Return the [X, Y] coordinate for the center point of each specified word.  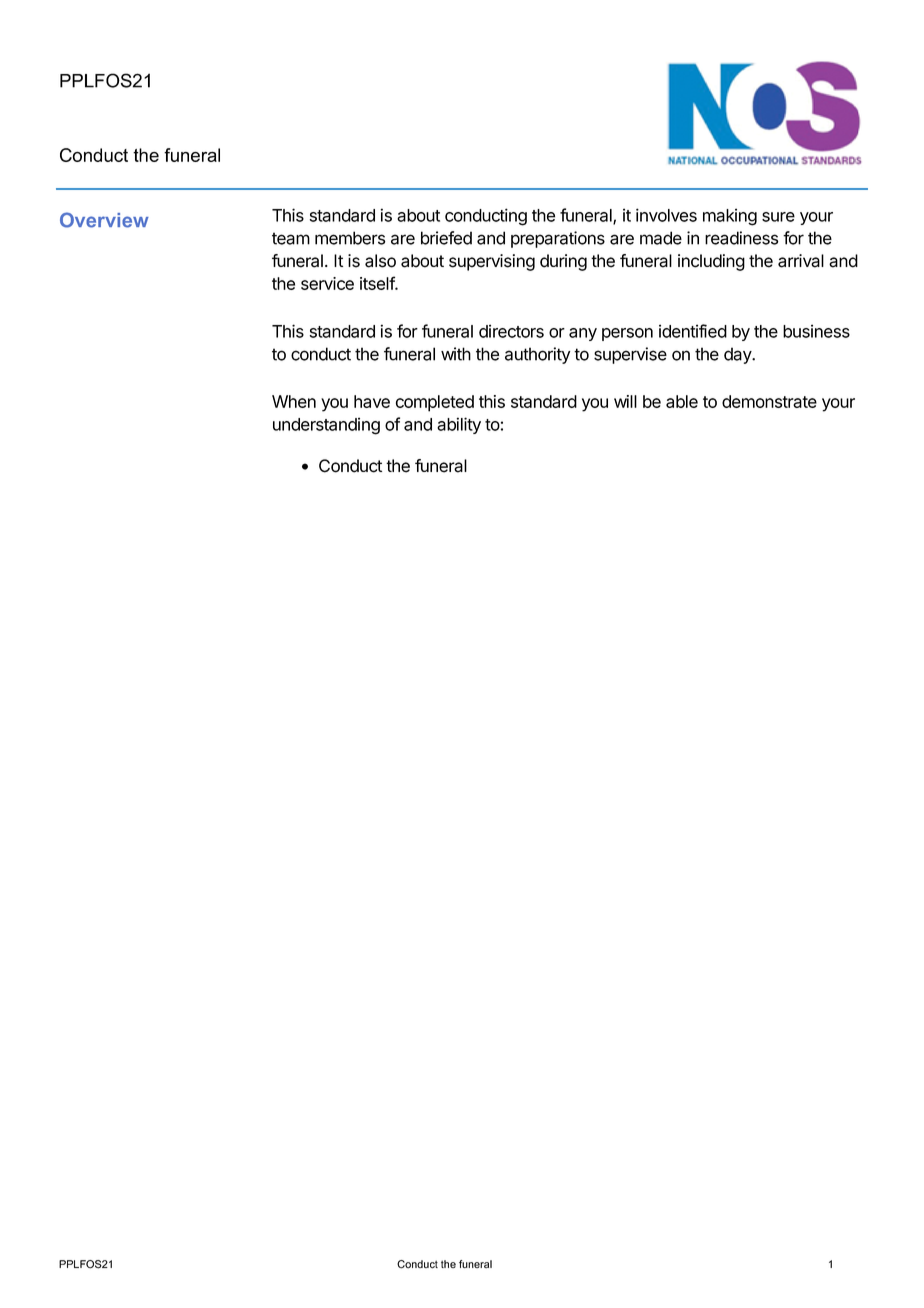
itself [378, 283]
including [711, 262]
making [730, 217]
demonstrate [769, 401]
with [456, 354]
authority [537, 355]
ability [459, 425]
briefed [446, 238]
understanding [326, 426]
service [327, 283]
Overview [104, 220]
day [739, 355]
